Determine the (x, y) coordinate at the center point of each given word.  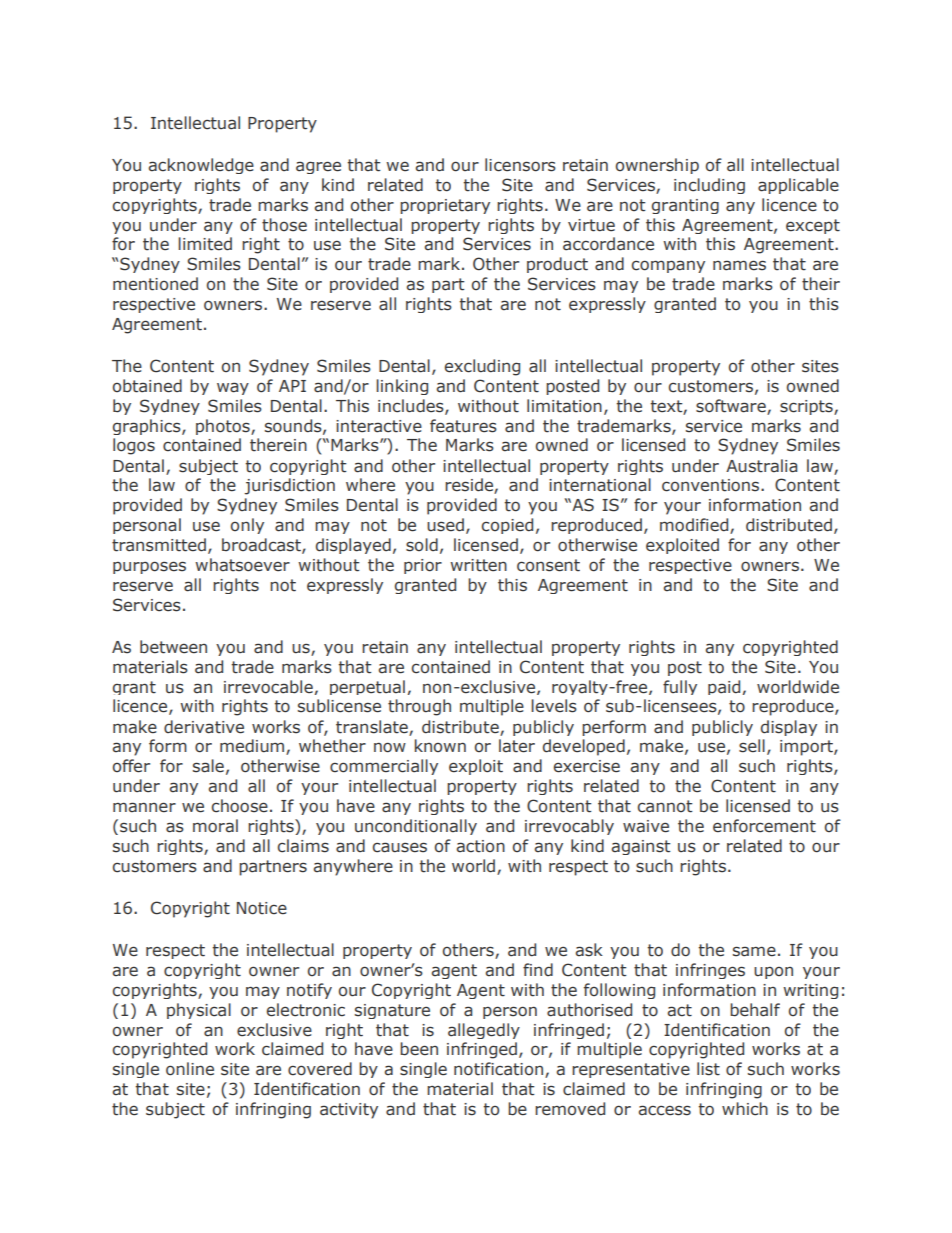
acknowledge (201, 166)
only (247, 526)
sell (752, 746)
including (709, 186)
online (190, 1069)
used (445, 525)
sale (208, 766)
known (440, 745)
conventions (712, 485)
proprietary (445, 206)
